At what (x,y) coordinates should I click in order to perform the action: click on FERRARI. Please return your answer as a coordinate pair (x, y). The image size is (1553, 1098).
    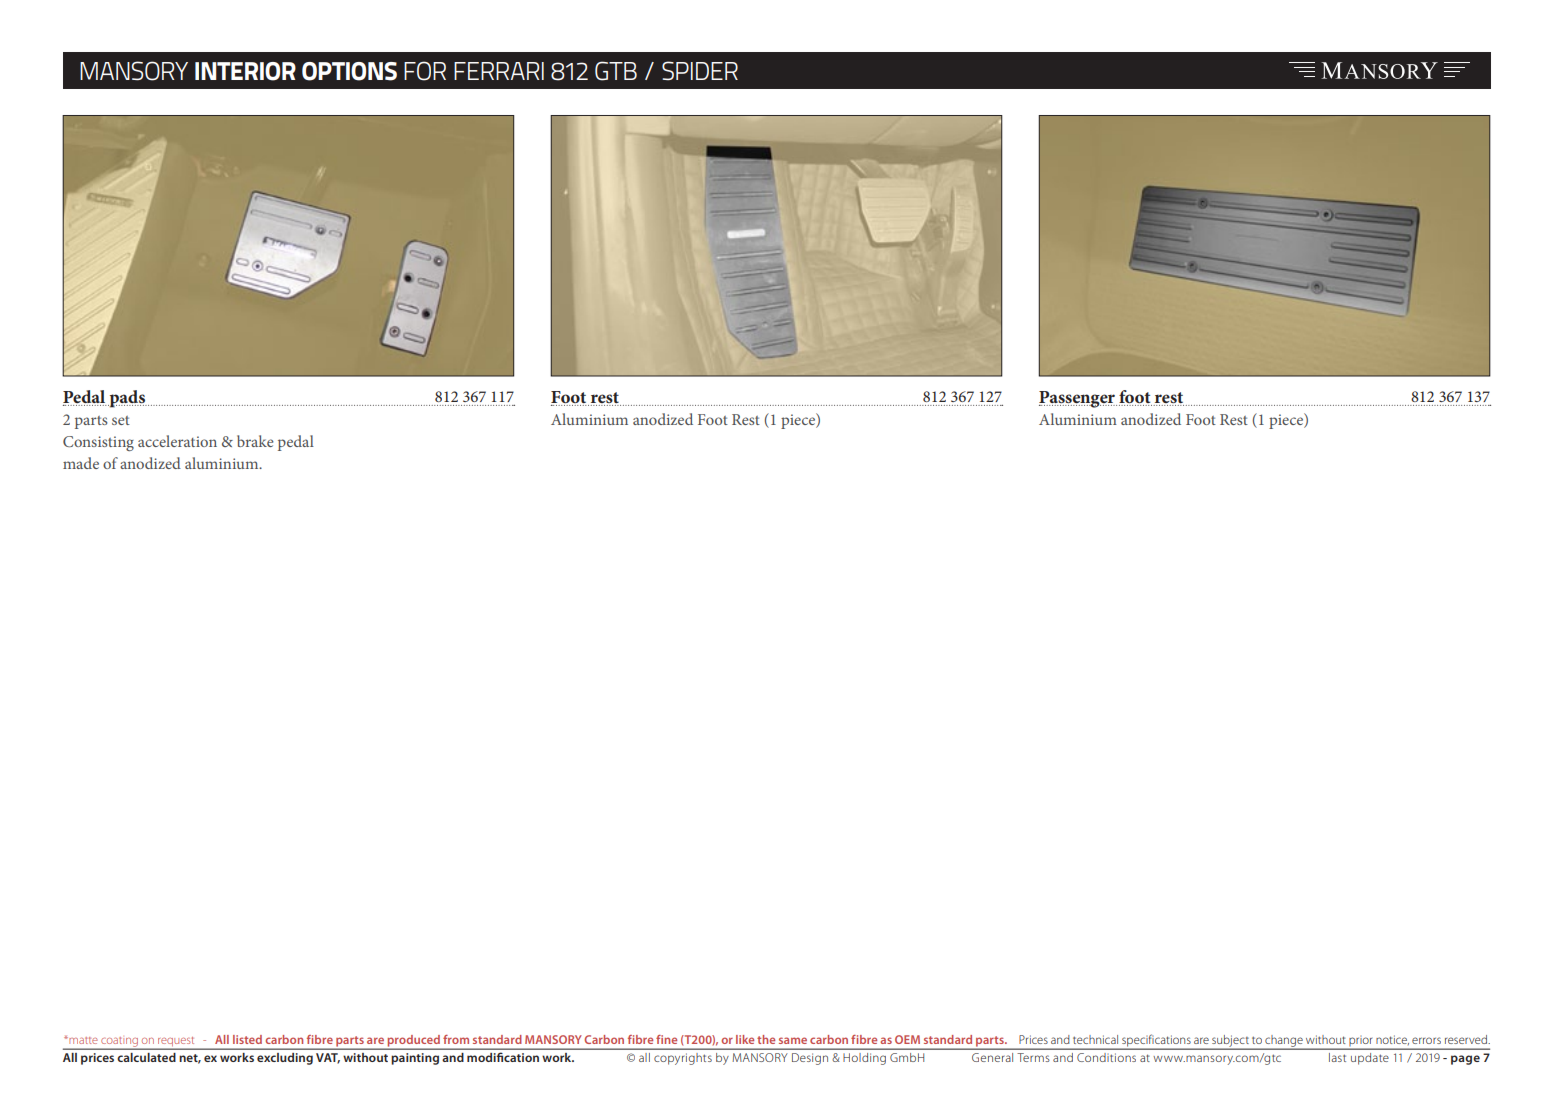
    Looking at the image, I should click on (499, 71).
